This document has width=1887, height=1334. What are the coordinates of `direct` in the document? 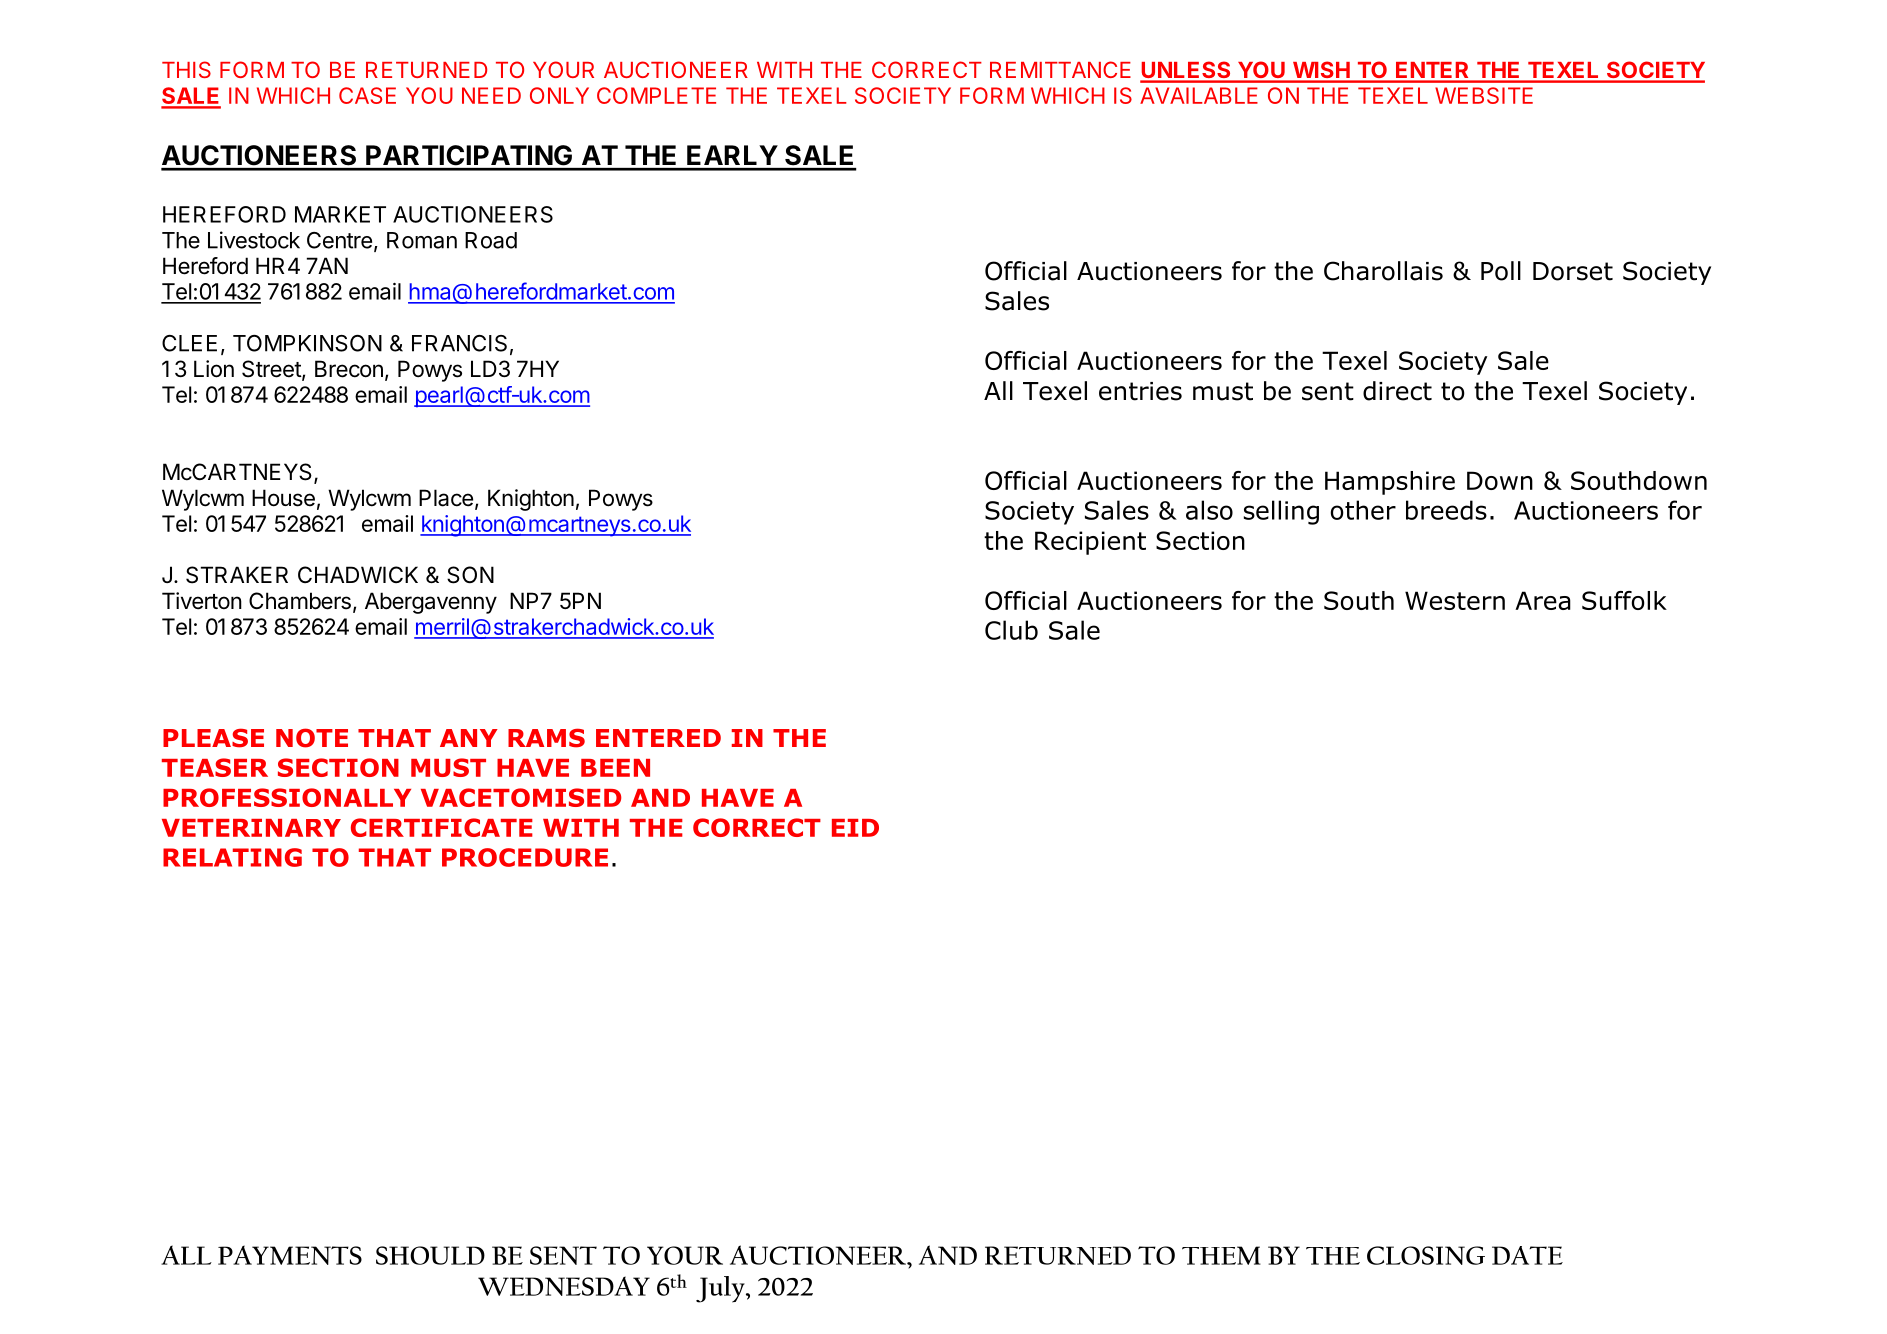 It's located at (1397, 391).
